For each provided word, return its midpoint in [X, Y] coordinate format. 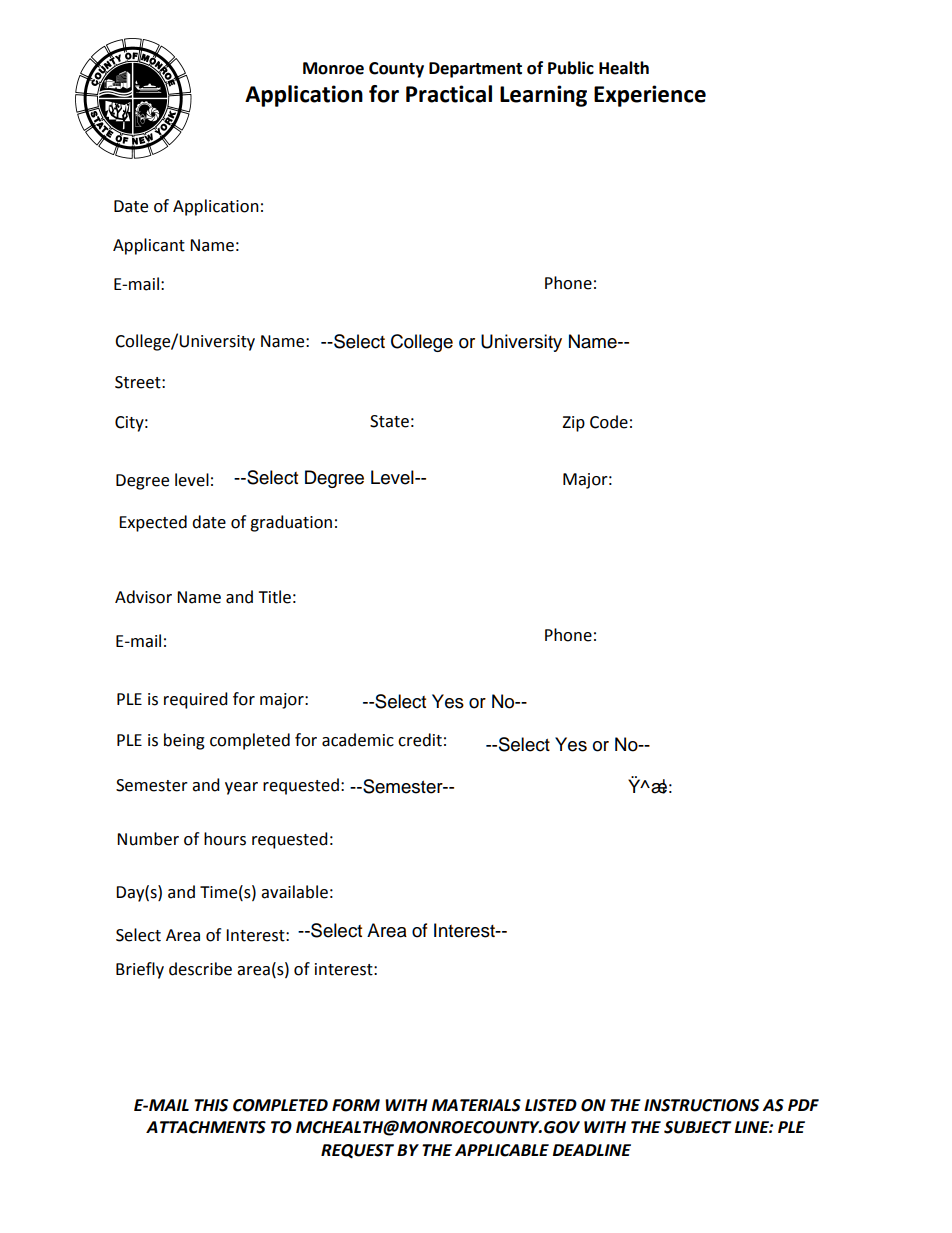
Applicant [149, 246]
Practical [449, 94]
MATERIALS [476, 1105]
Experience [650, 96]
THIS [211, 1105]
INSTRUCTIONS [701, 1105]
